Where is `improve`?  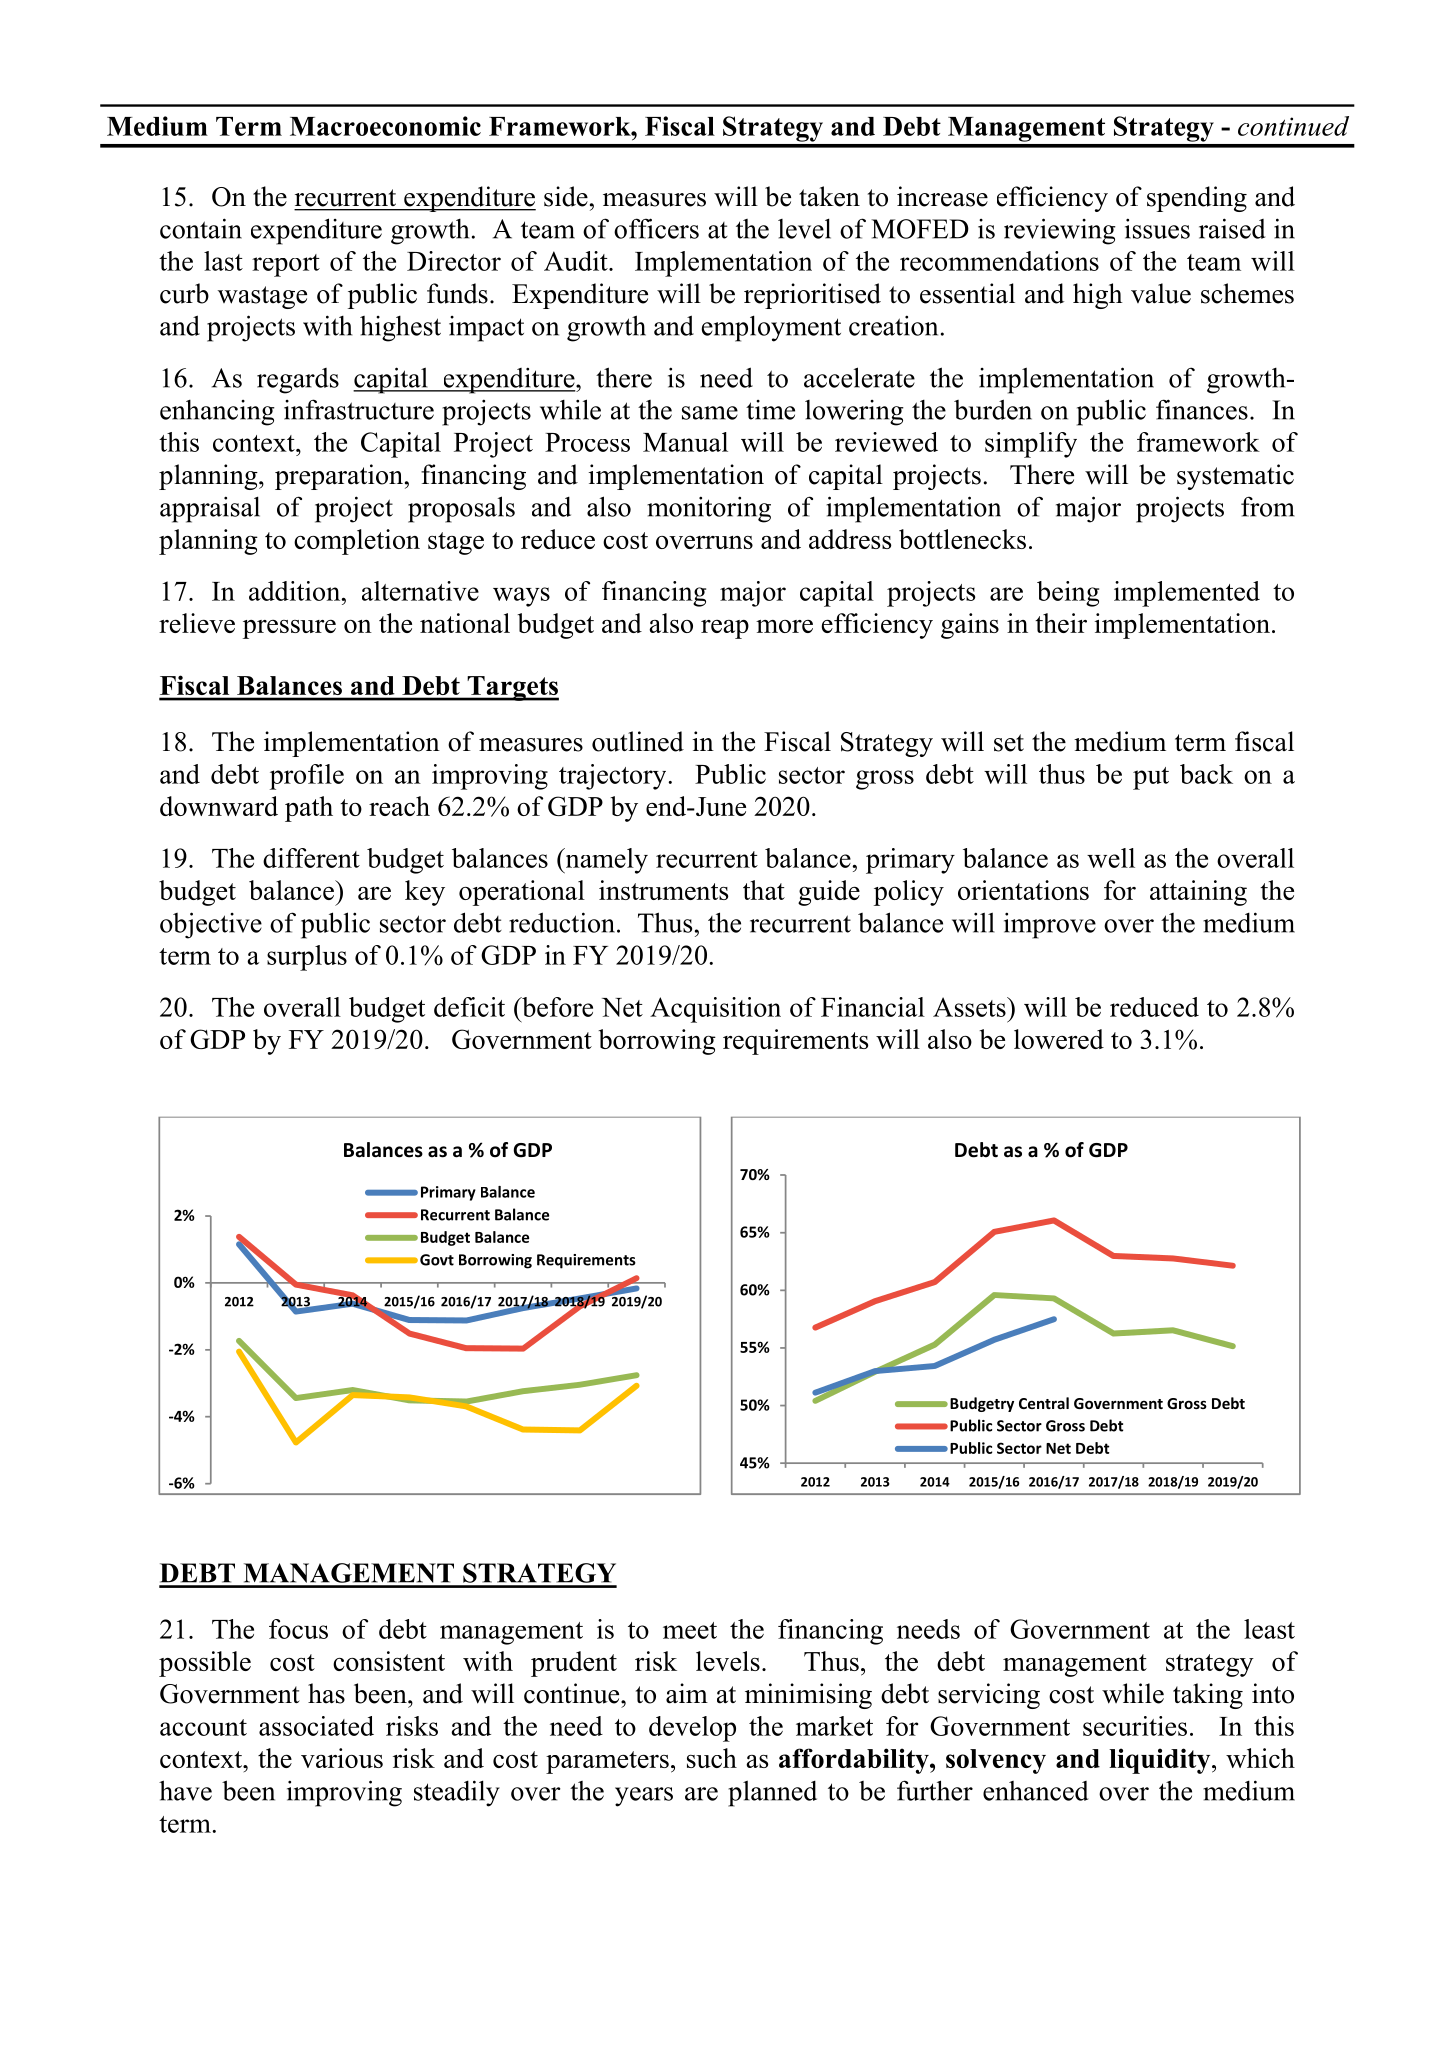
improve is located at coordinates (1050, 925).
